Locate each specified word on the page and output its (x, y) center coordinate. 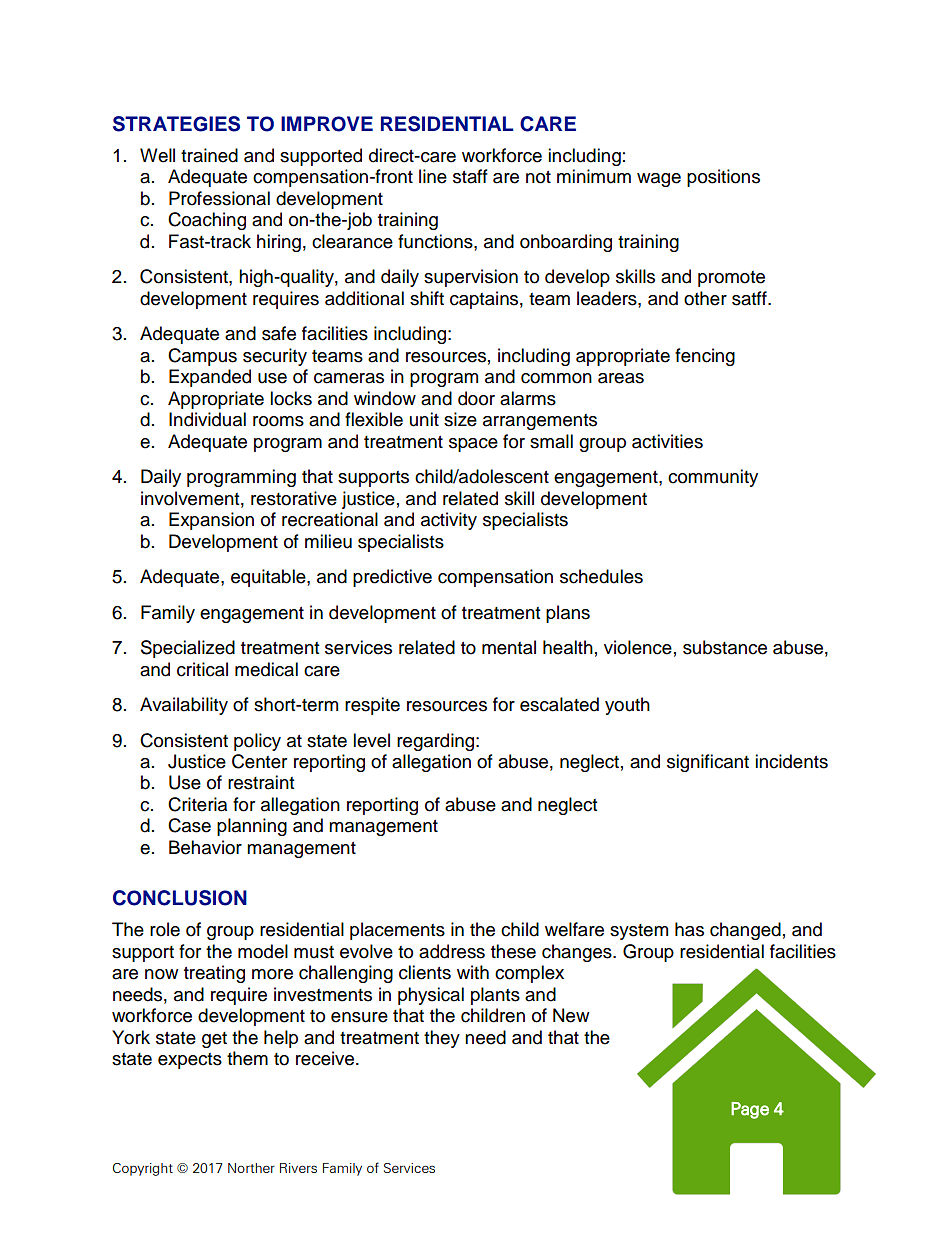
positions (723, 178)
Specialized (188, 649)
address (452, 951)
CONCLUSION (180, 898)
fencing (705, 357)
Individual (207, 419)
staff (470, 176)
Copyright (143, 1169)
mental (509, 647)
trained (209, 155)
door (476, 398)
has (689, 929)
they (442, 1039)
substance (725, 647)
